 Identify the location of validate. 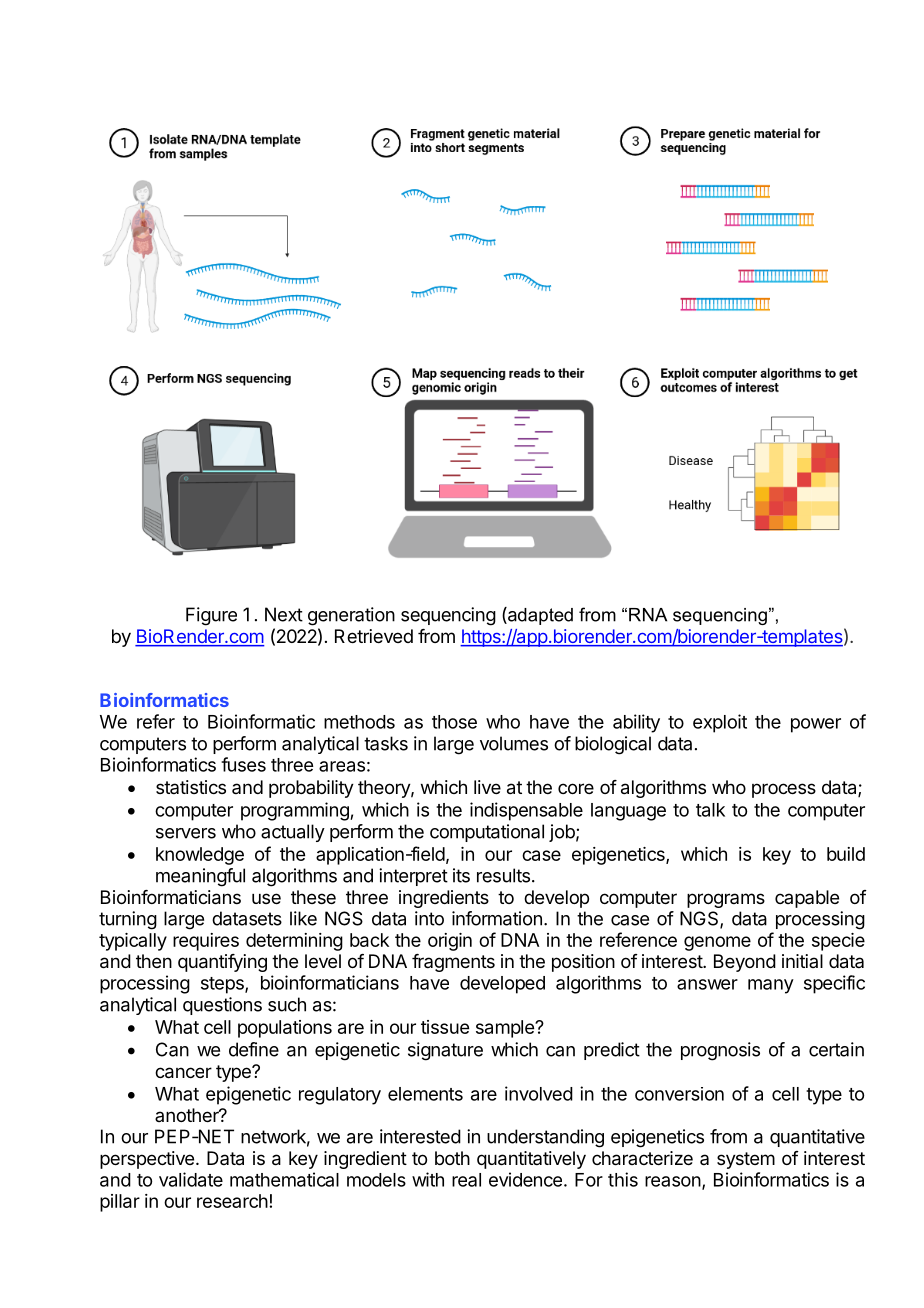
(191, 1179).
